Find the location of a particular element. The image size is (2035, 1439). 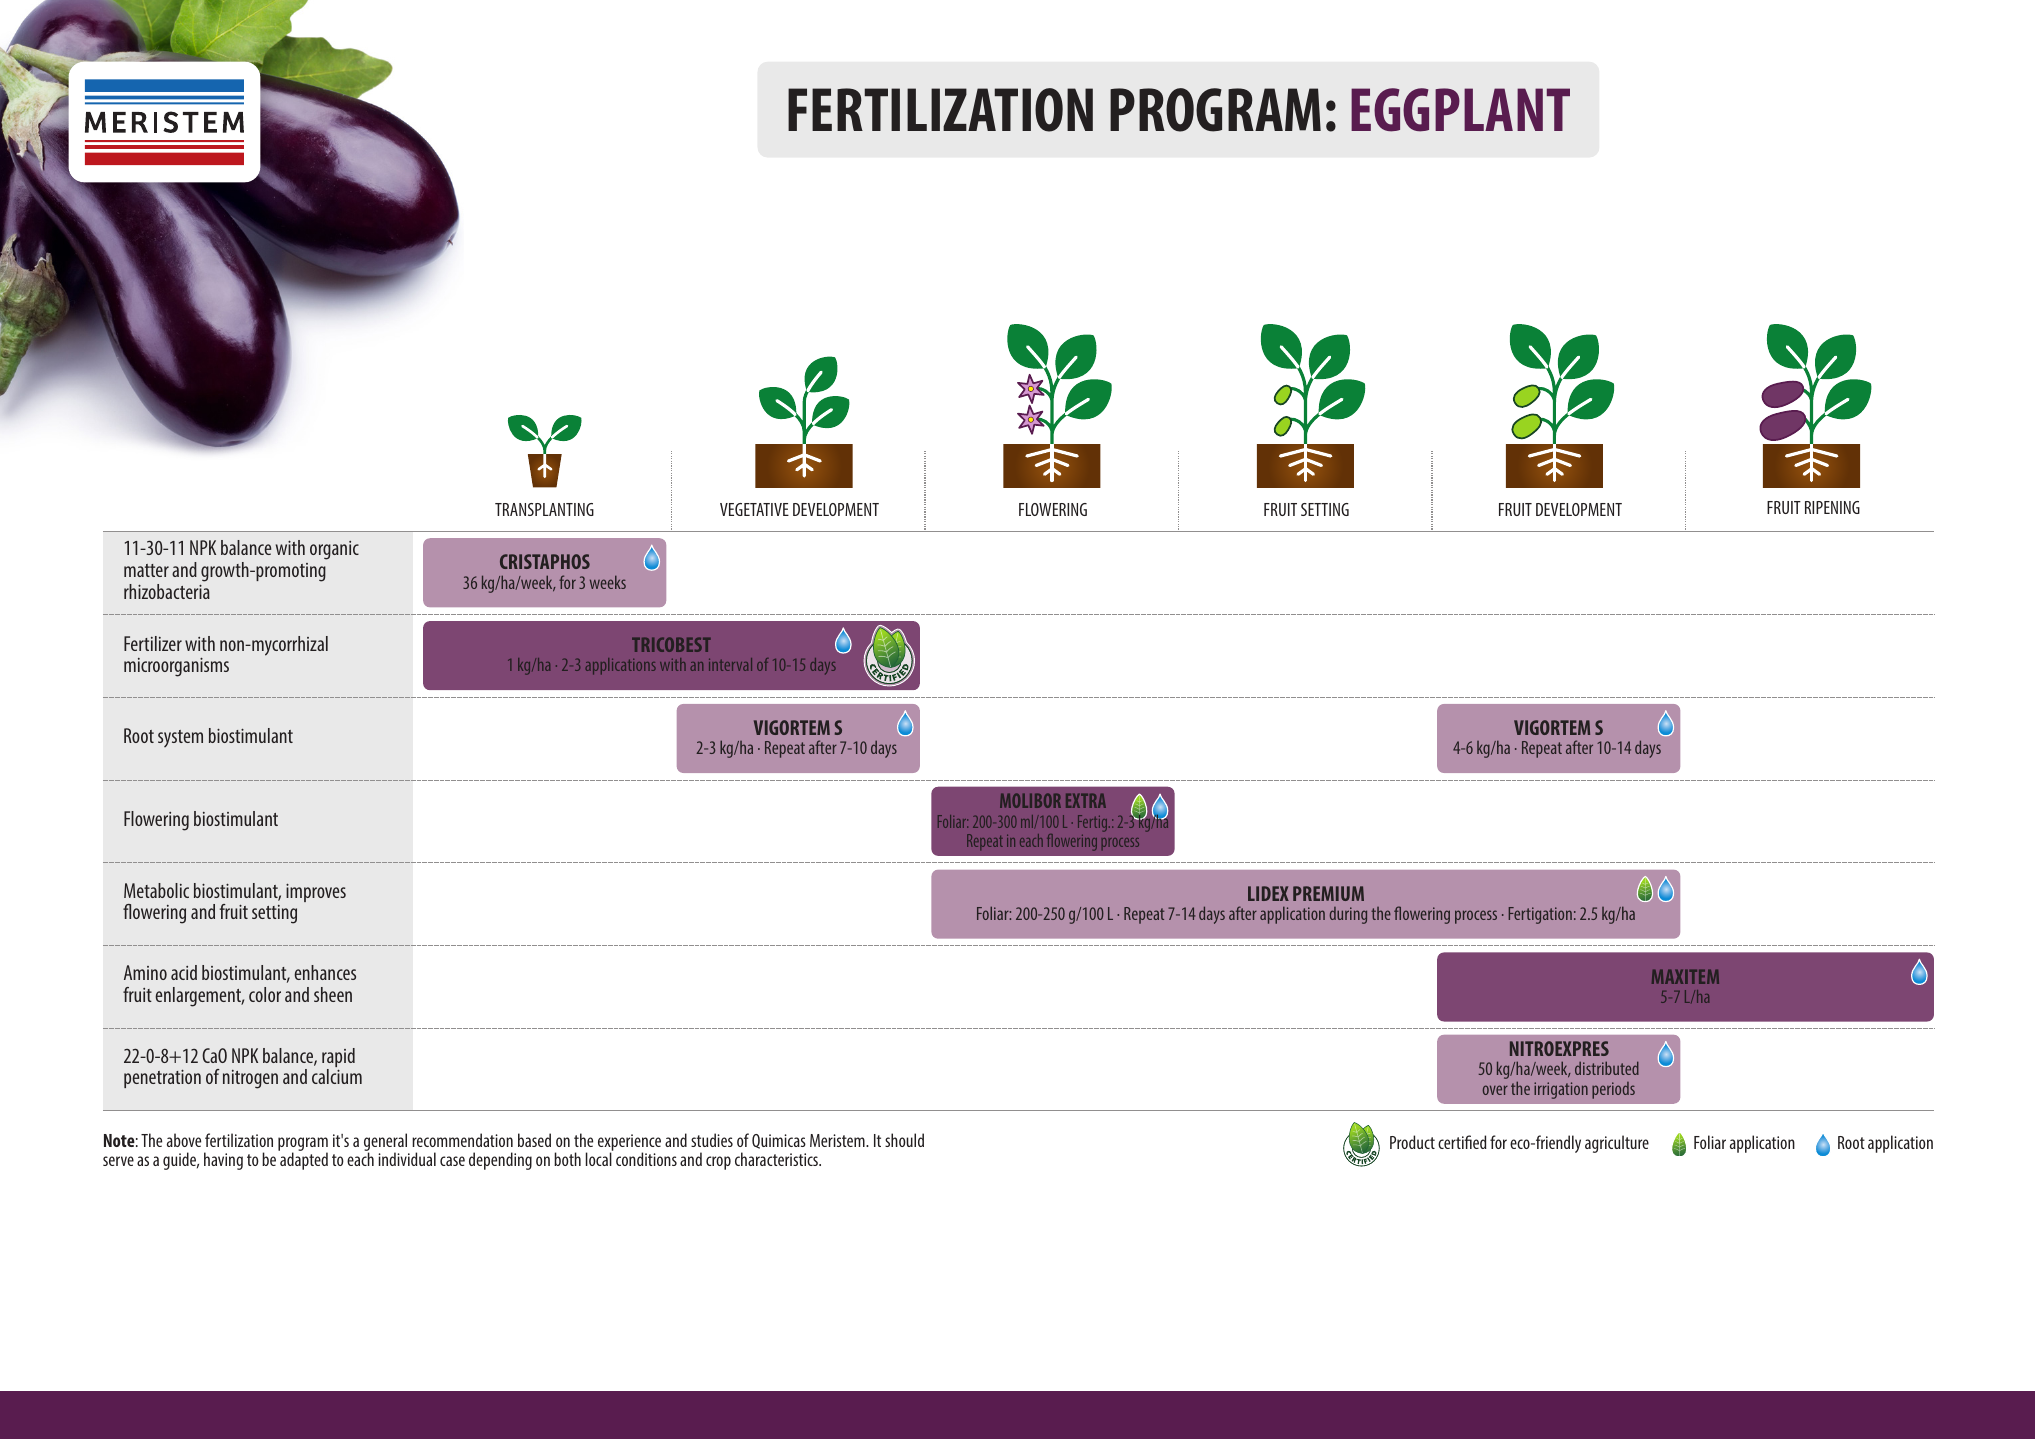

VEGETATIVE is located at coordinates (754, 509).
